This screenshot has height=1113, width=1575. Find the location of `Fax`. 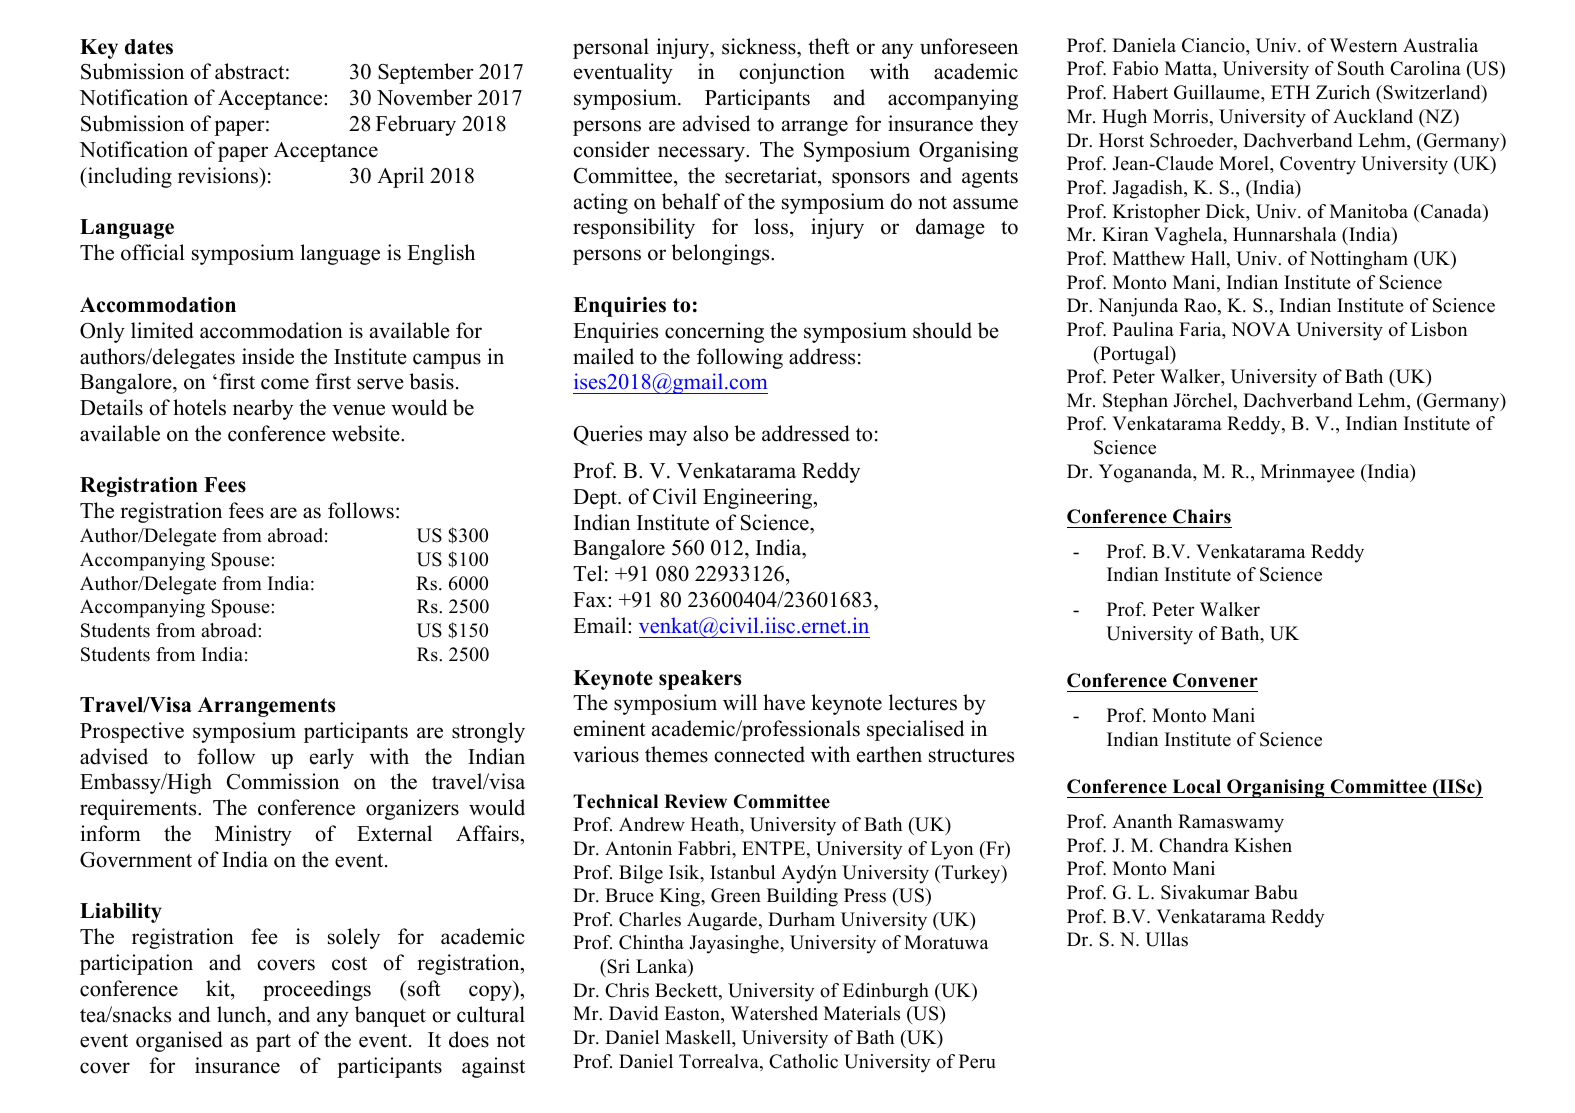

Fax is located at coordinates (591, 599).
